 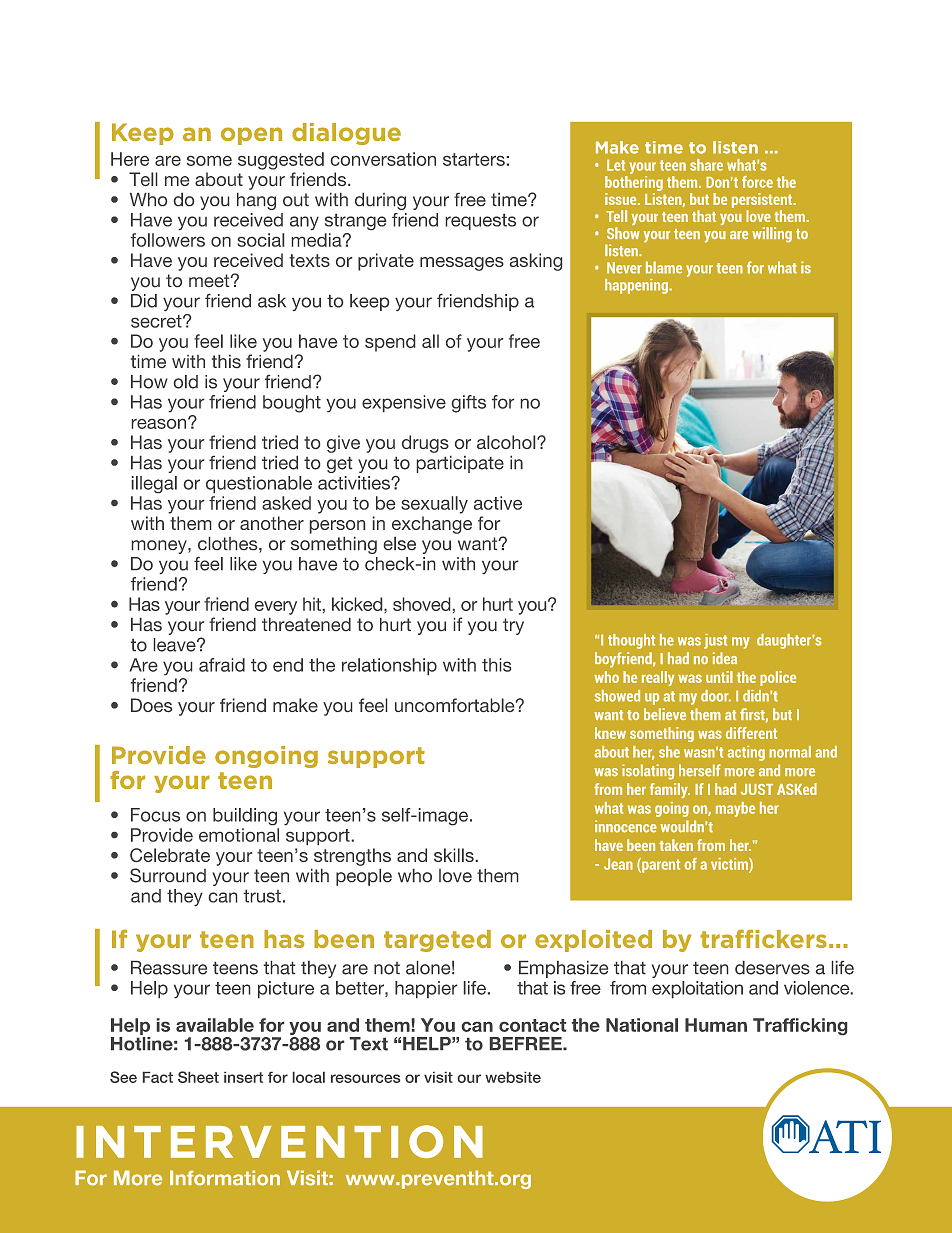 What do you see at coordinates (706, 165) in the page?
I see `share` at bounding box center [706, 165].
